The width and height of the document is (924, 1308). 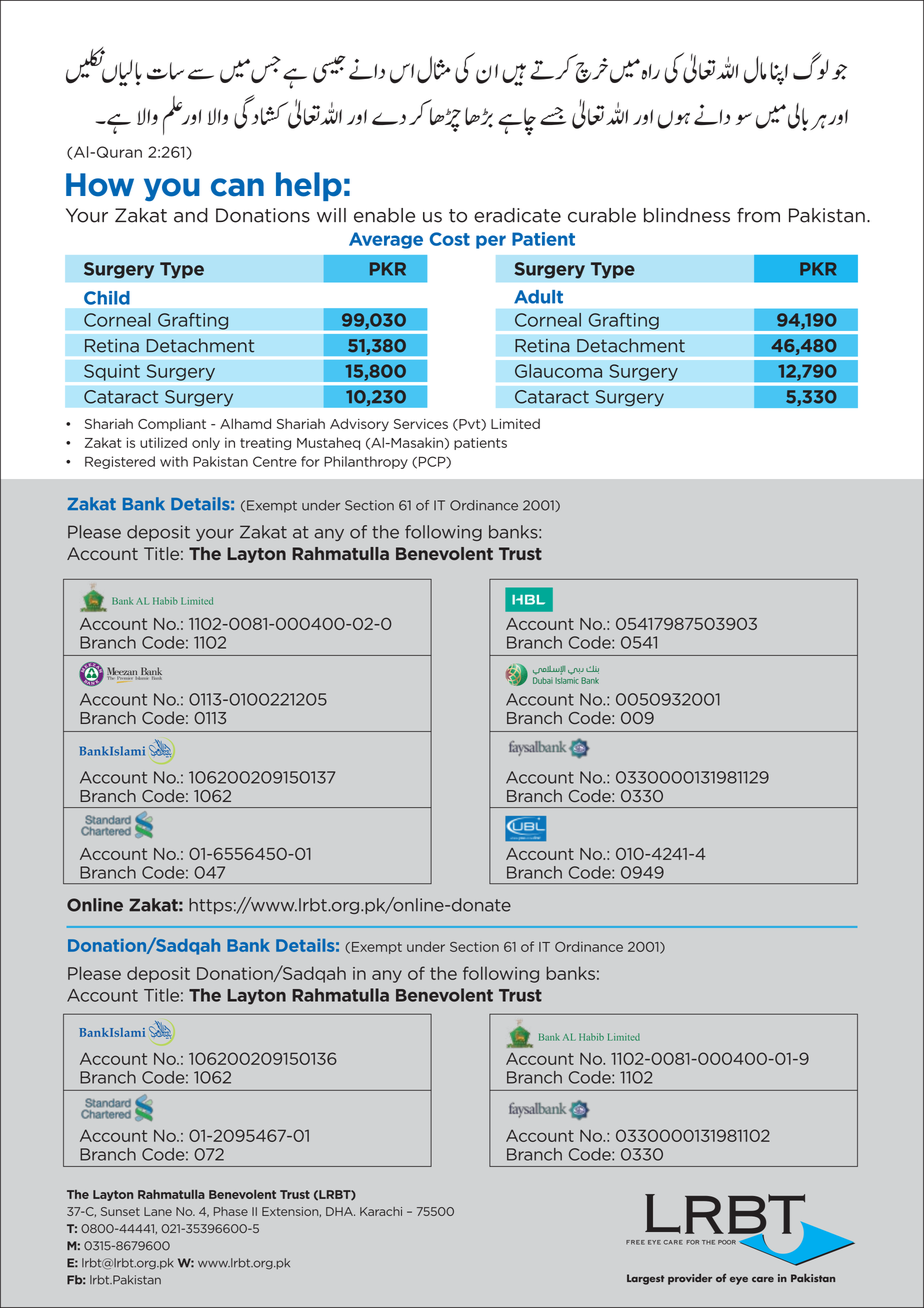 I want to click on blindness, so click(x=687, y=215).
